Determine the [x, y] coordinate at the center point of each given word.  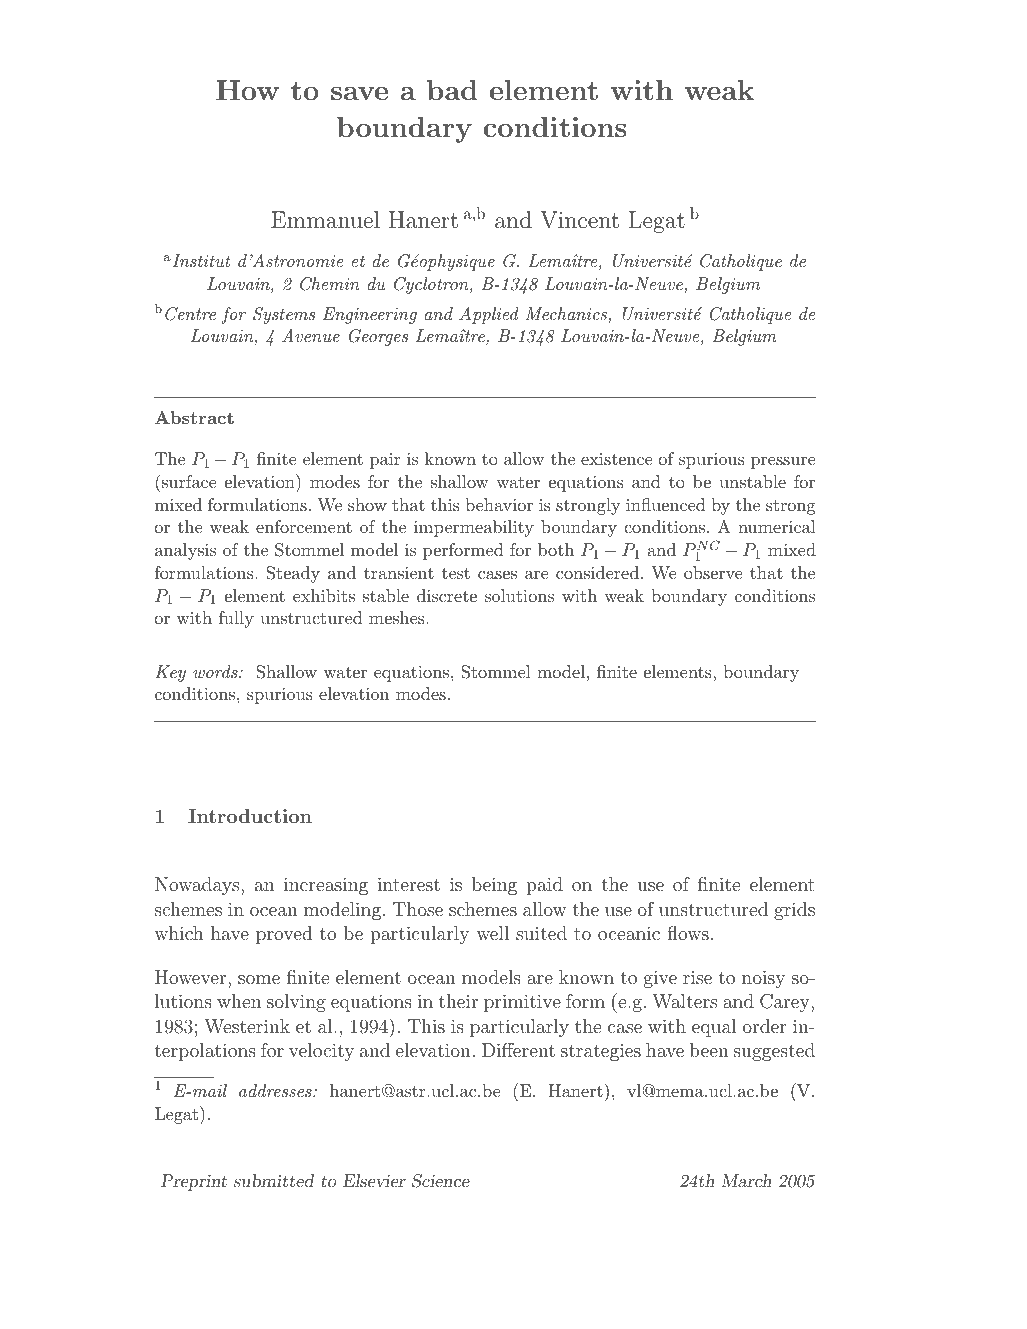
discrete [447, 595]
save [359, 93]
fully [236, 619]
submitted [274, 1180]
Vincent [579, 220]
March [746, 1180]
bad [452, 90]
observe [713, 572]
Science [441, 1181]
